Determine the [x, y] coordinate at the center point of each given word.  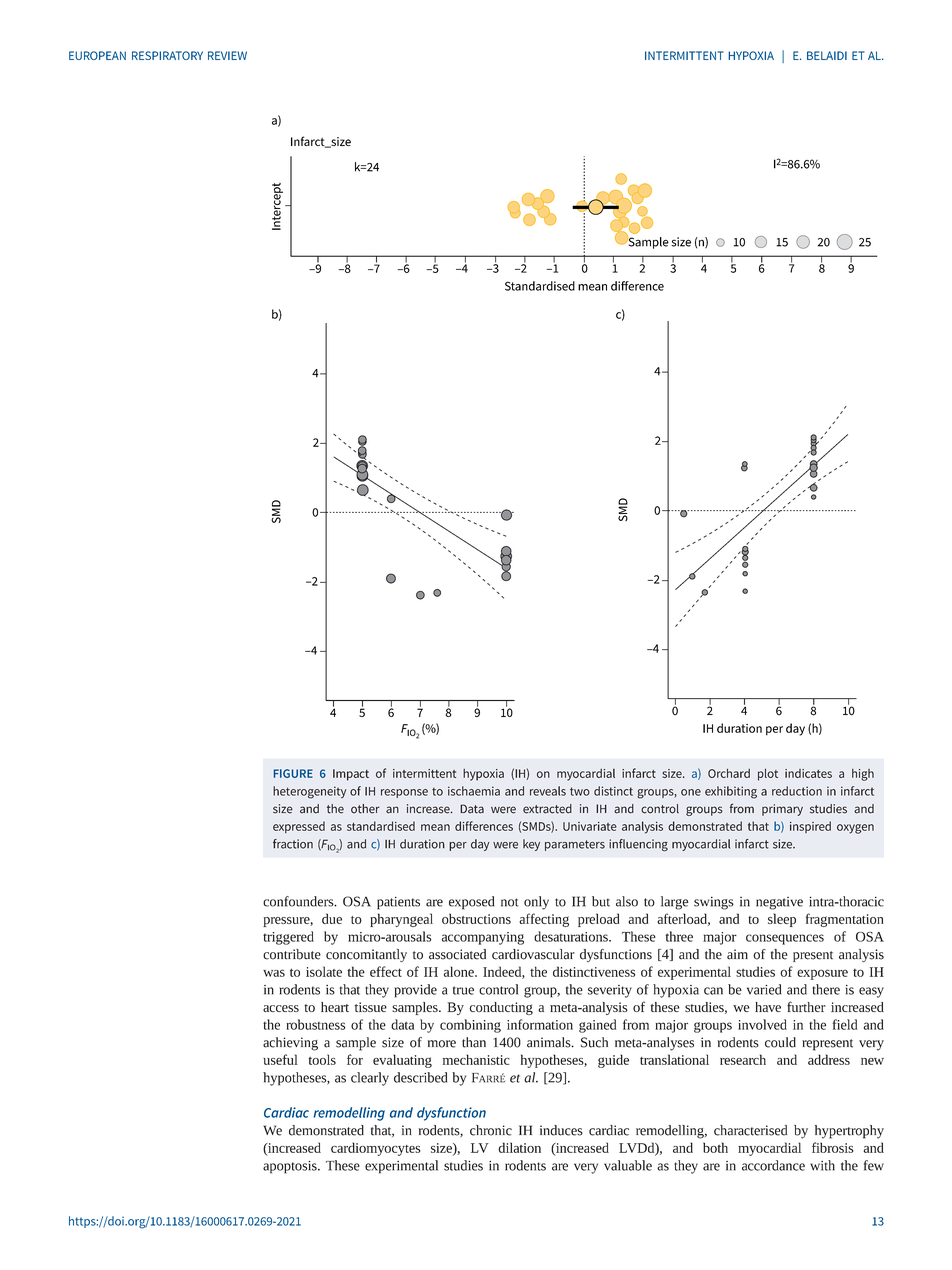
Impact [351, 775]
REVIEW [227, 55]
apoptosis [291, 1167]
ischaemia [474, 791]
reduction [797, 791]
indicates [808, 773]
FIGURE [293, 773]
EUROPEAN [97, 55]
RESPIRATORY [167, 55]
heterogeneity [309, 792]
